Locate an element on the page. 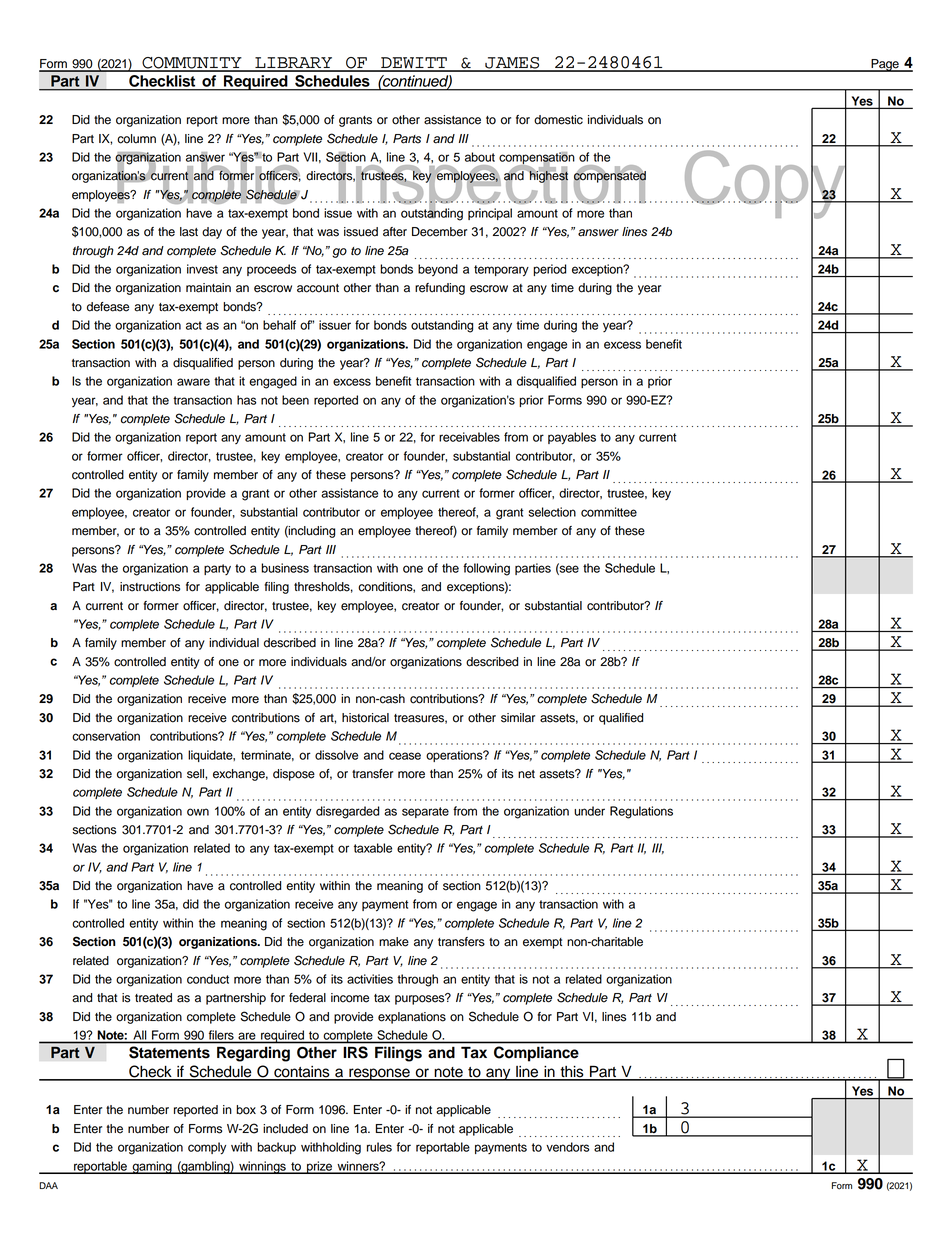  Regulations is located at coordinates (641, 812).
